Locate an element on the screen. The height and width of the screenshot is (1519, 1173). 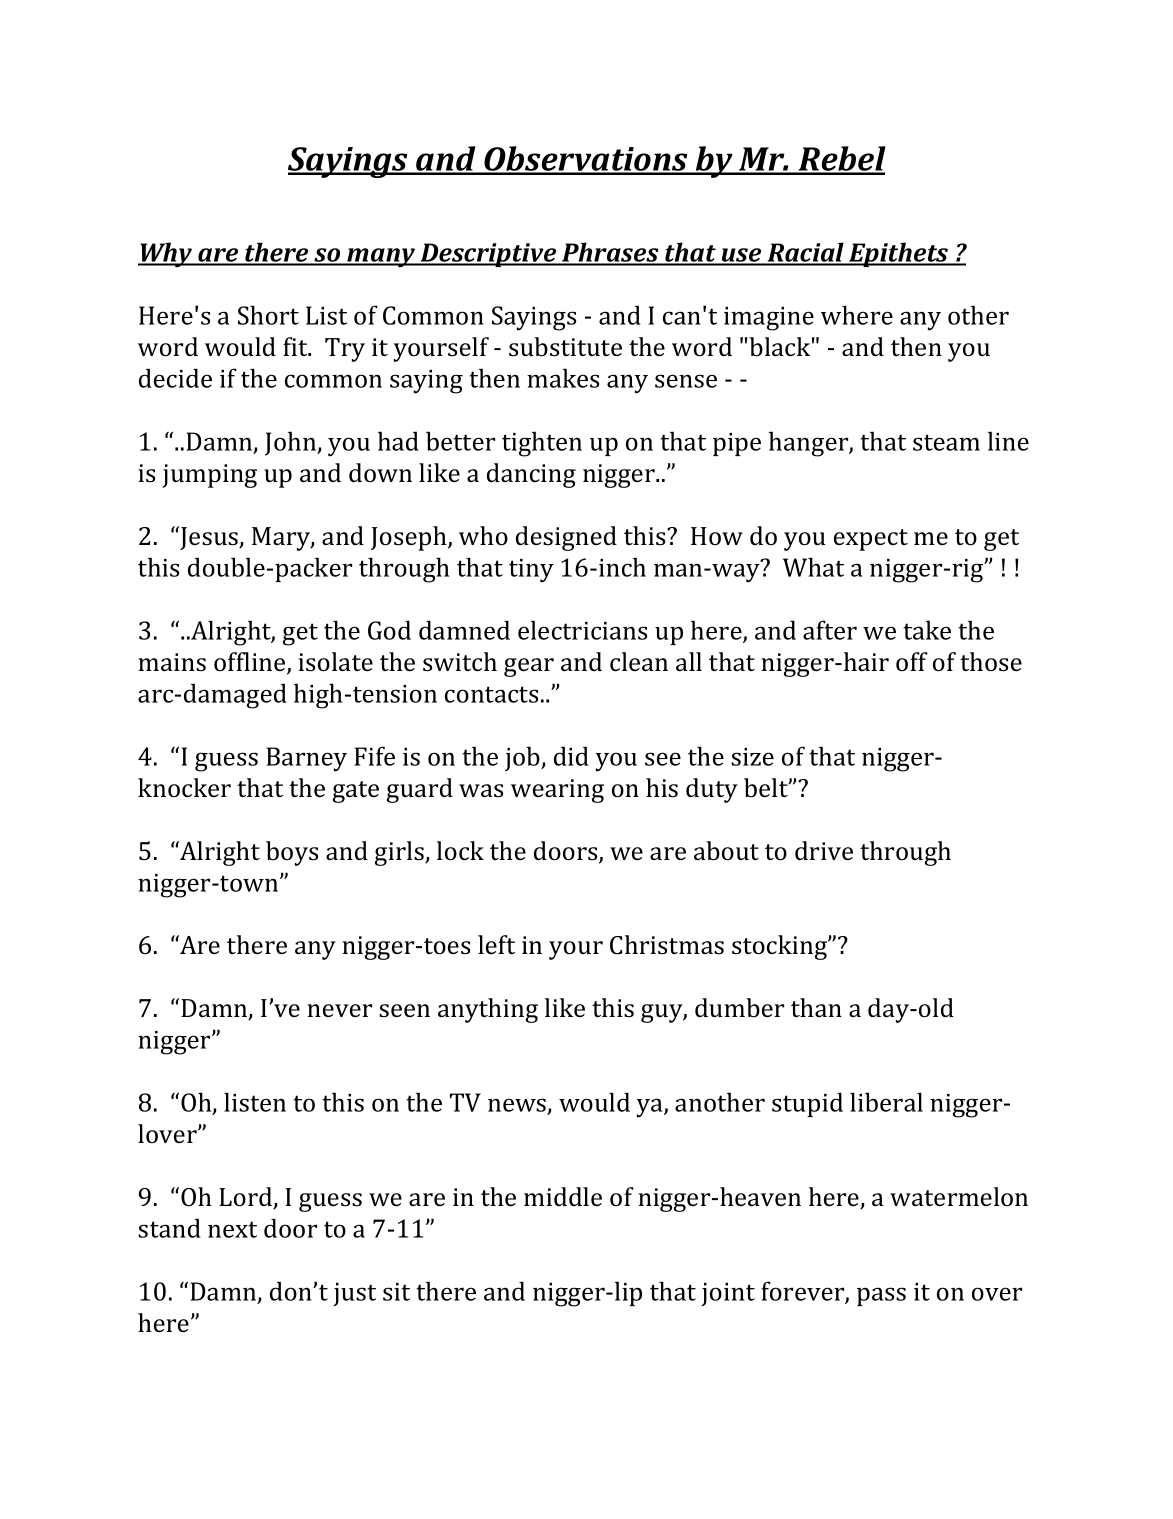
left is located at coordinates (496, 944).
